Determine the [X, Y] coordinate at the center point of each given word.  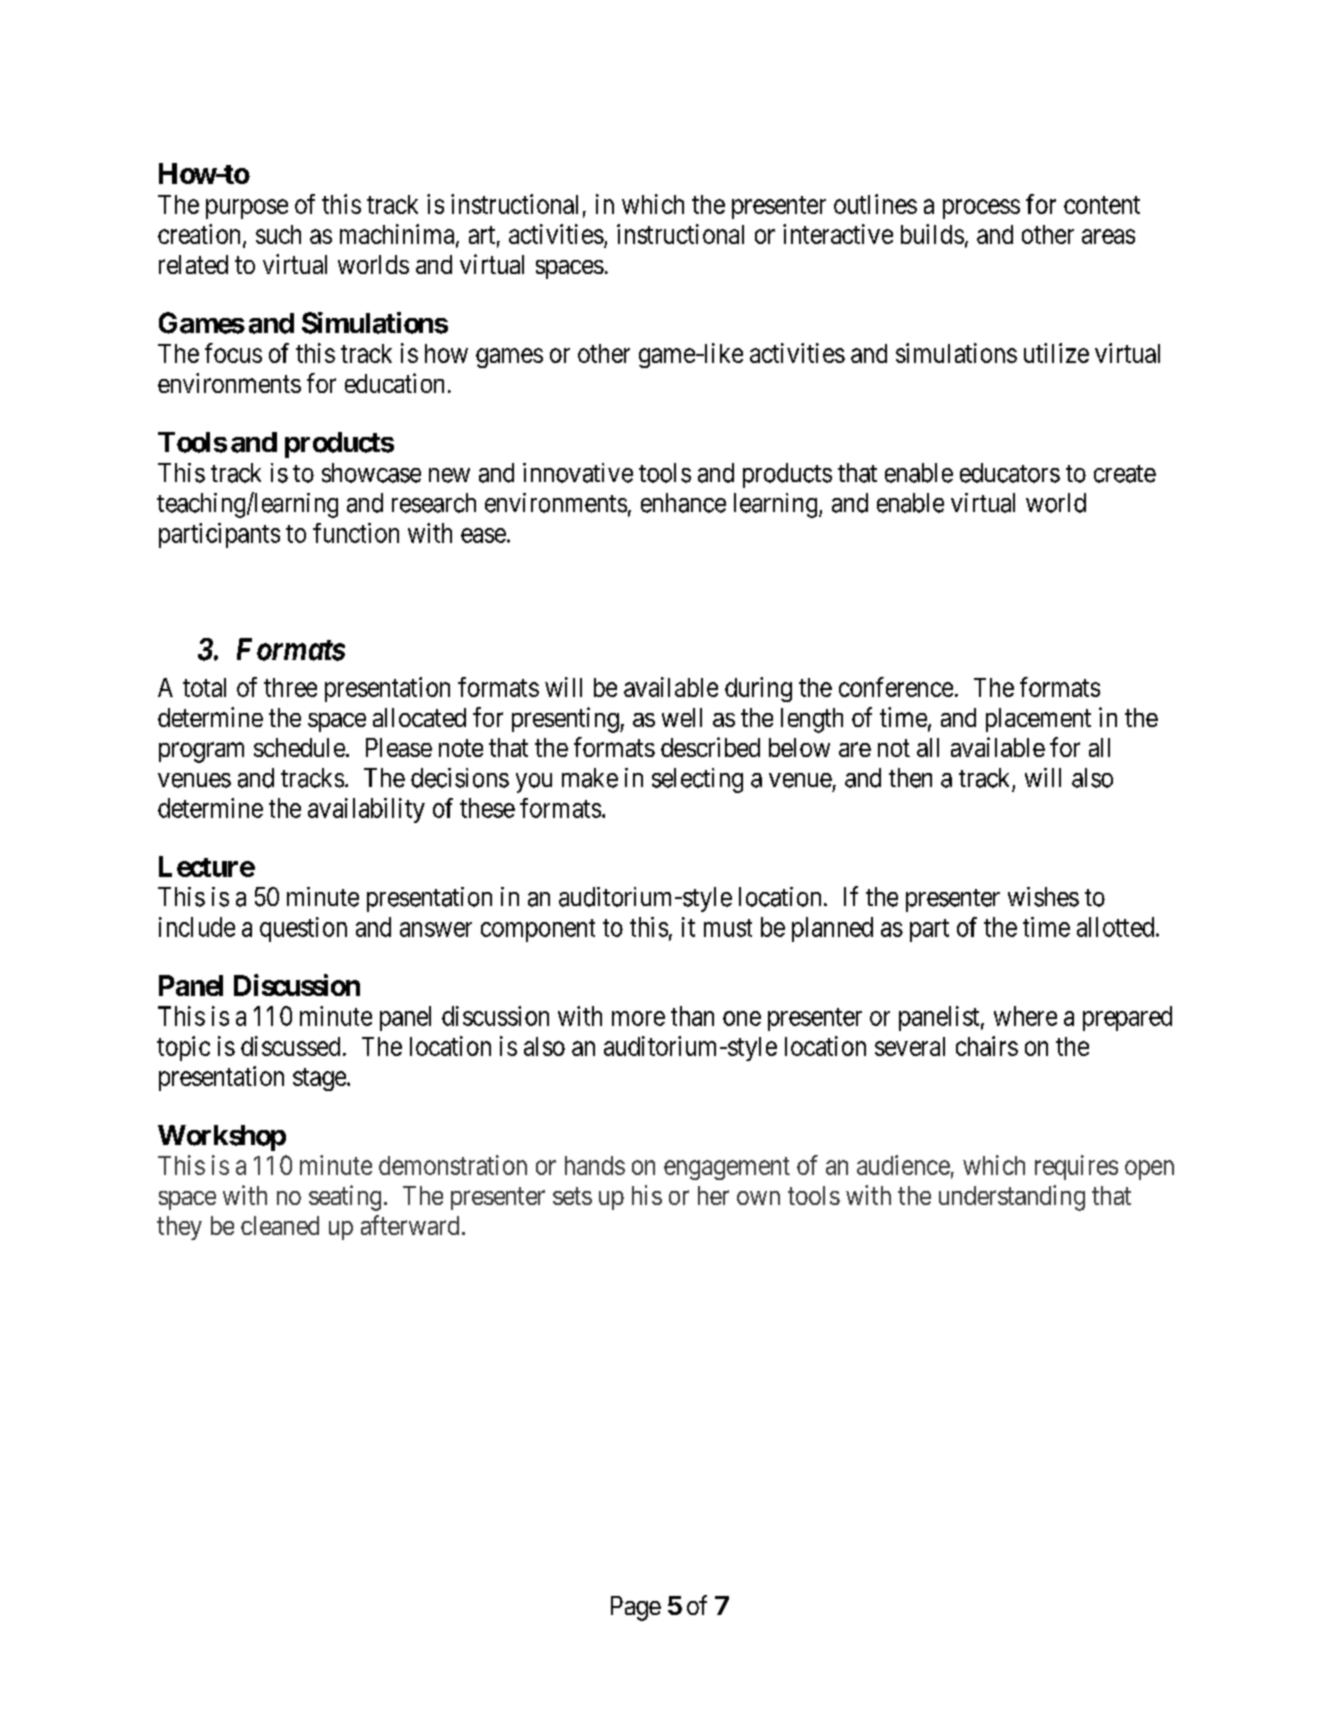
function [356, 533]
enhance [683, 503]
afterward [410, 1225]
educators [1010, 473]
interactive [838, 234]
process [981, 209]
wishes [1043, 897]
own [758, 1198]
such [278, 234]
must [728, 928]
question [303, 929]
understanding [1012, 1198]
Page [636, 1608]
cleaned [280, 1225]
